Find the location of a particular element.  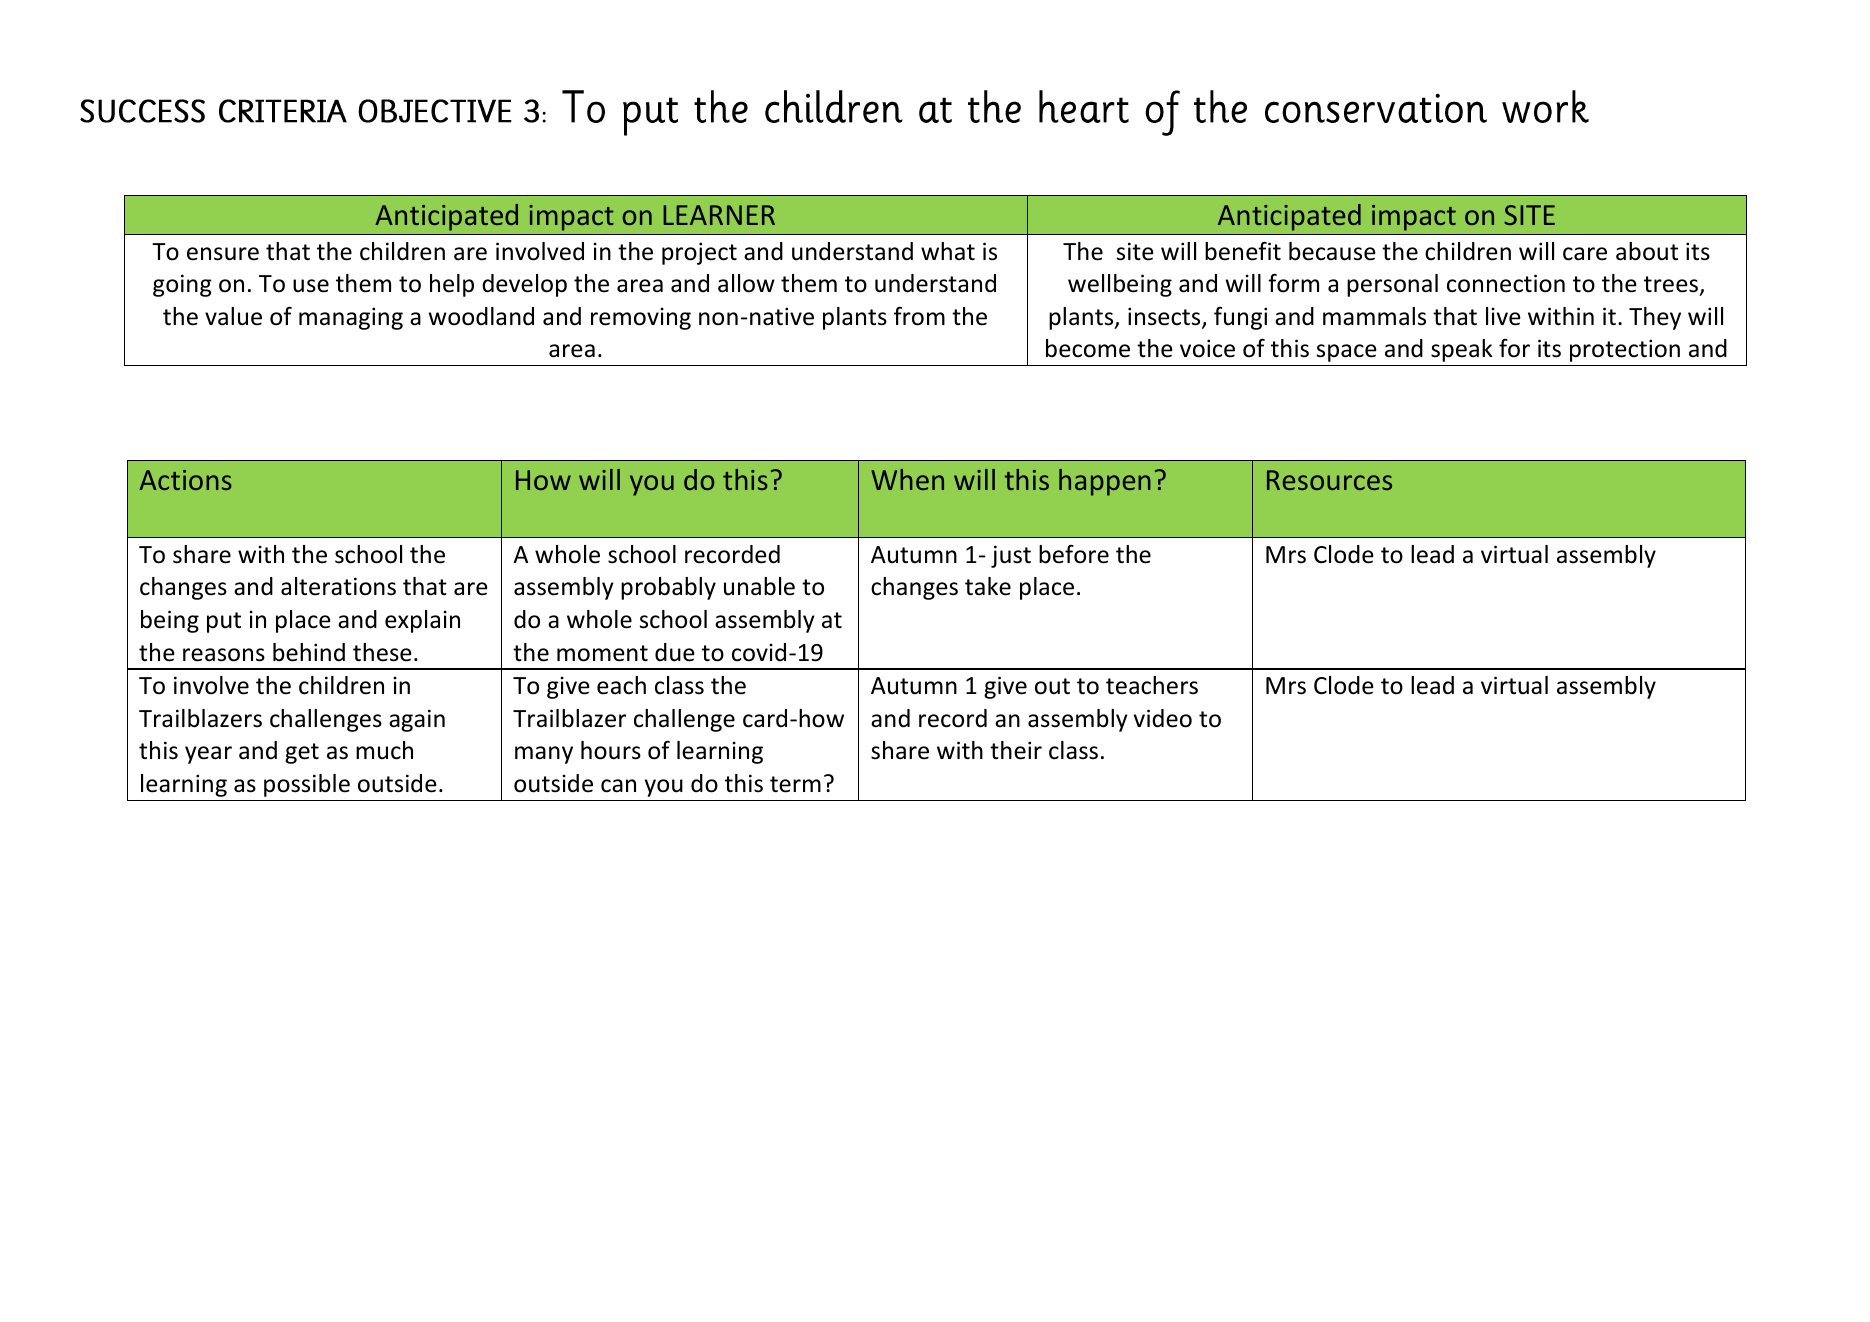

what is located at coordinates (948, 251).
